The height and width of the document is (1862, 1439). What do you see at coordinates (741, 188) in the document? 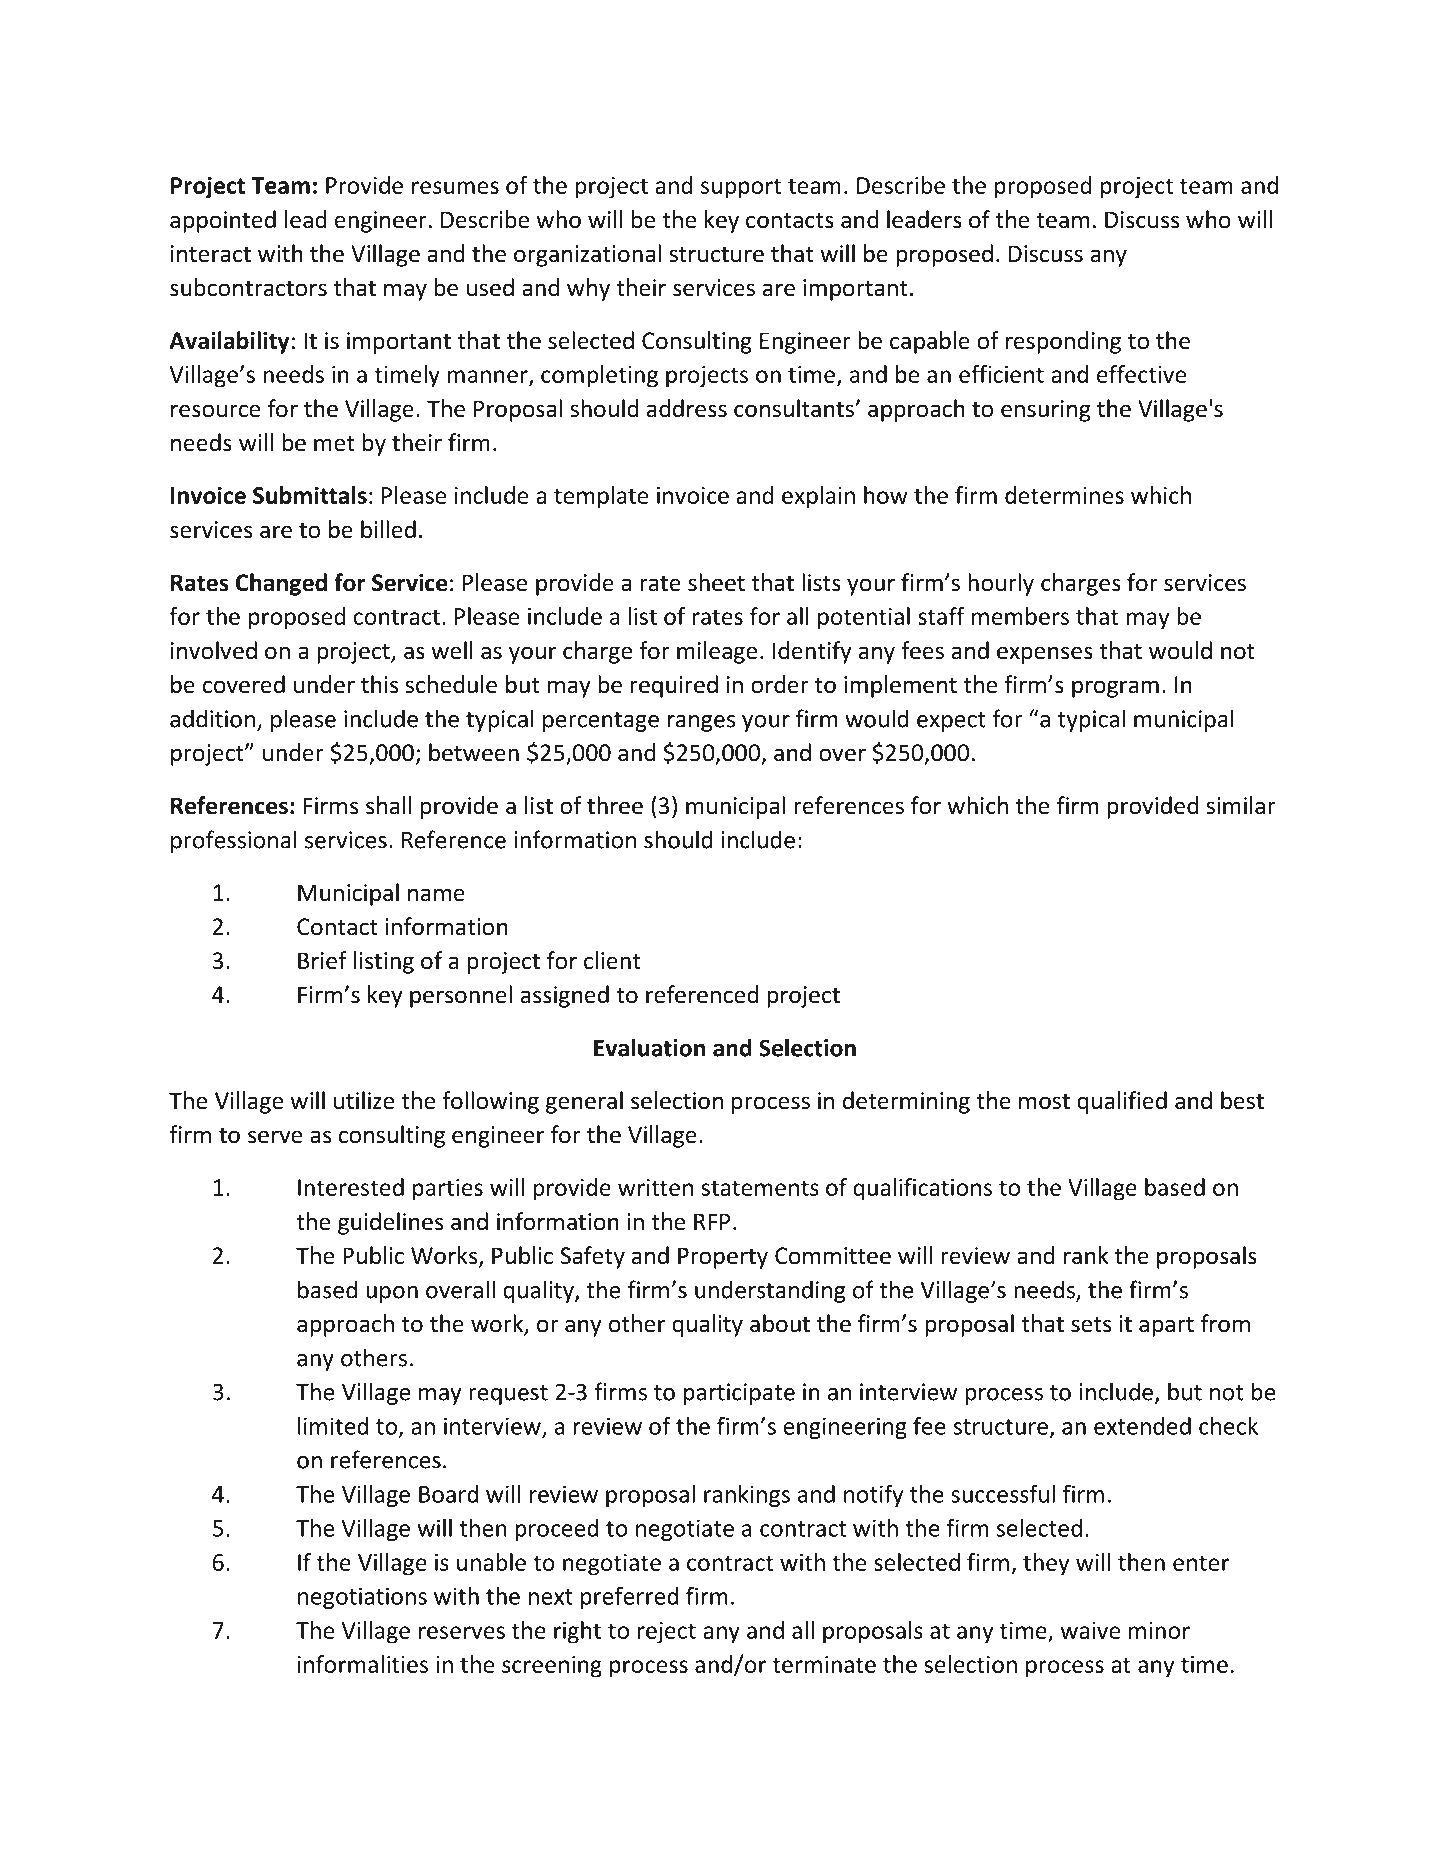
I see `support` at bounding box center [741, 188].
